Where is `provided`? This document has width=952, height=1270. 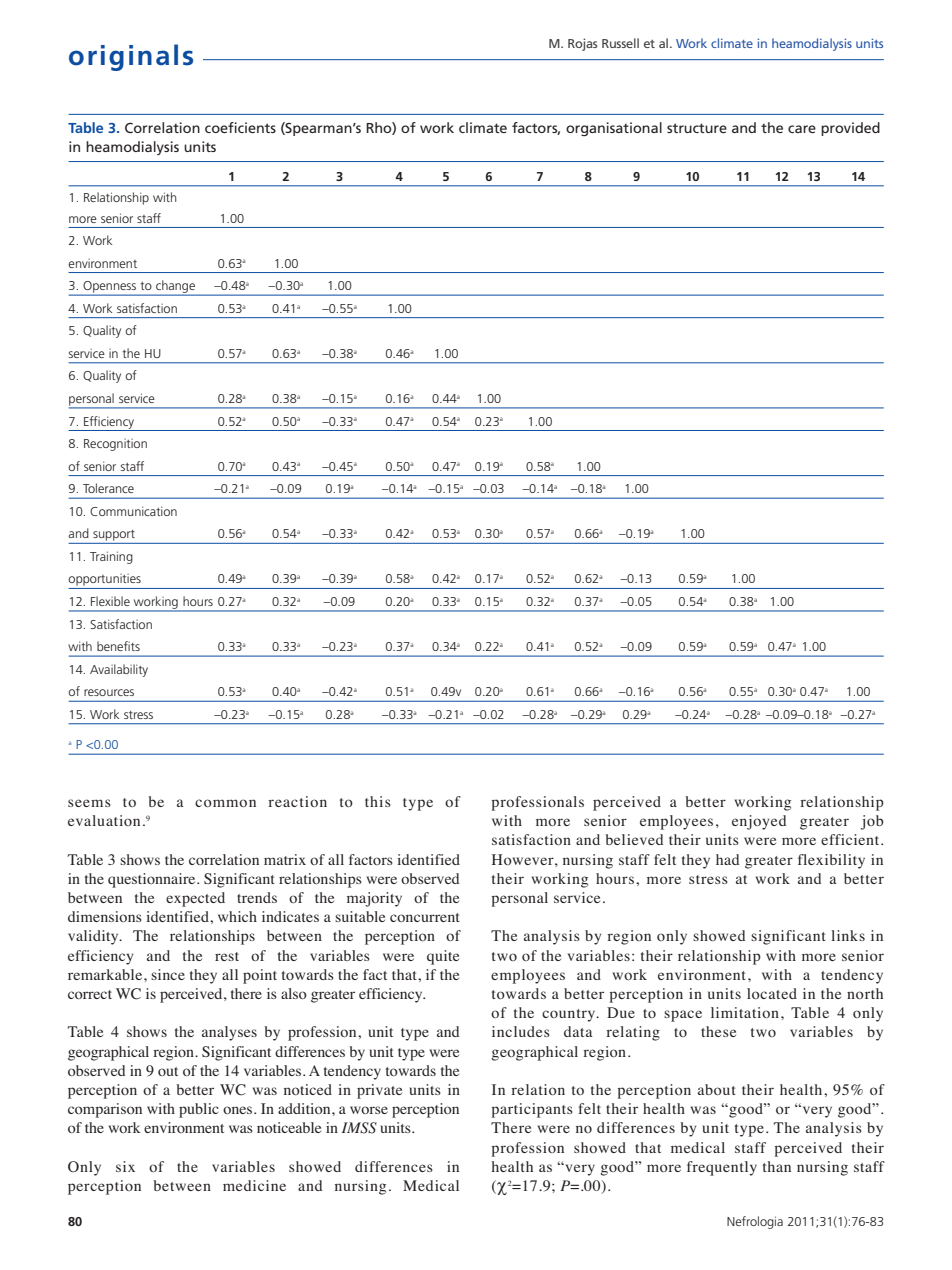 provided is located at coordinates (850, 129).
